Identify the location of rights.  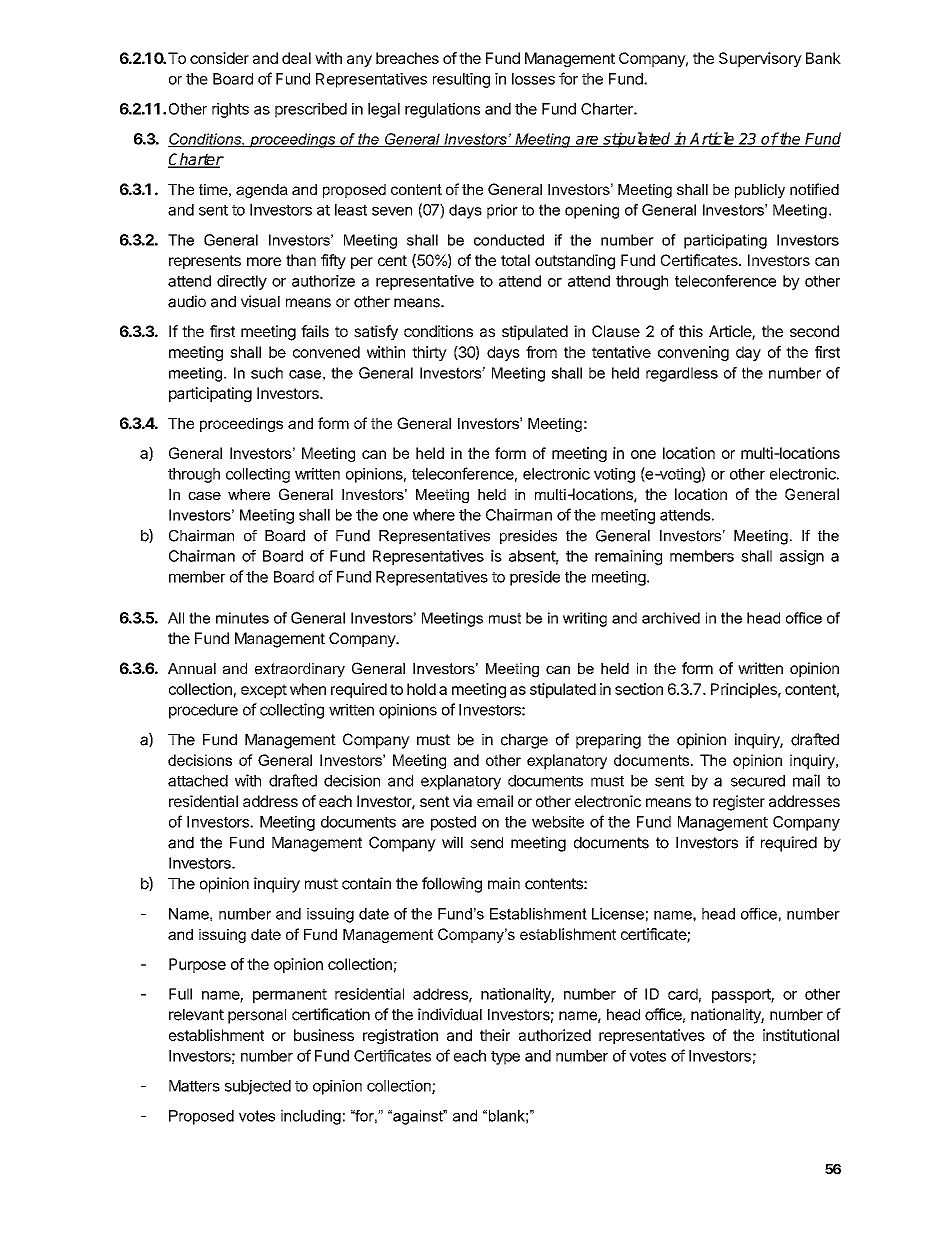
(230, 110).
